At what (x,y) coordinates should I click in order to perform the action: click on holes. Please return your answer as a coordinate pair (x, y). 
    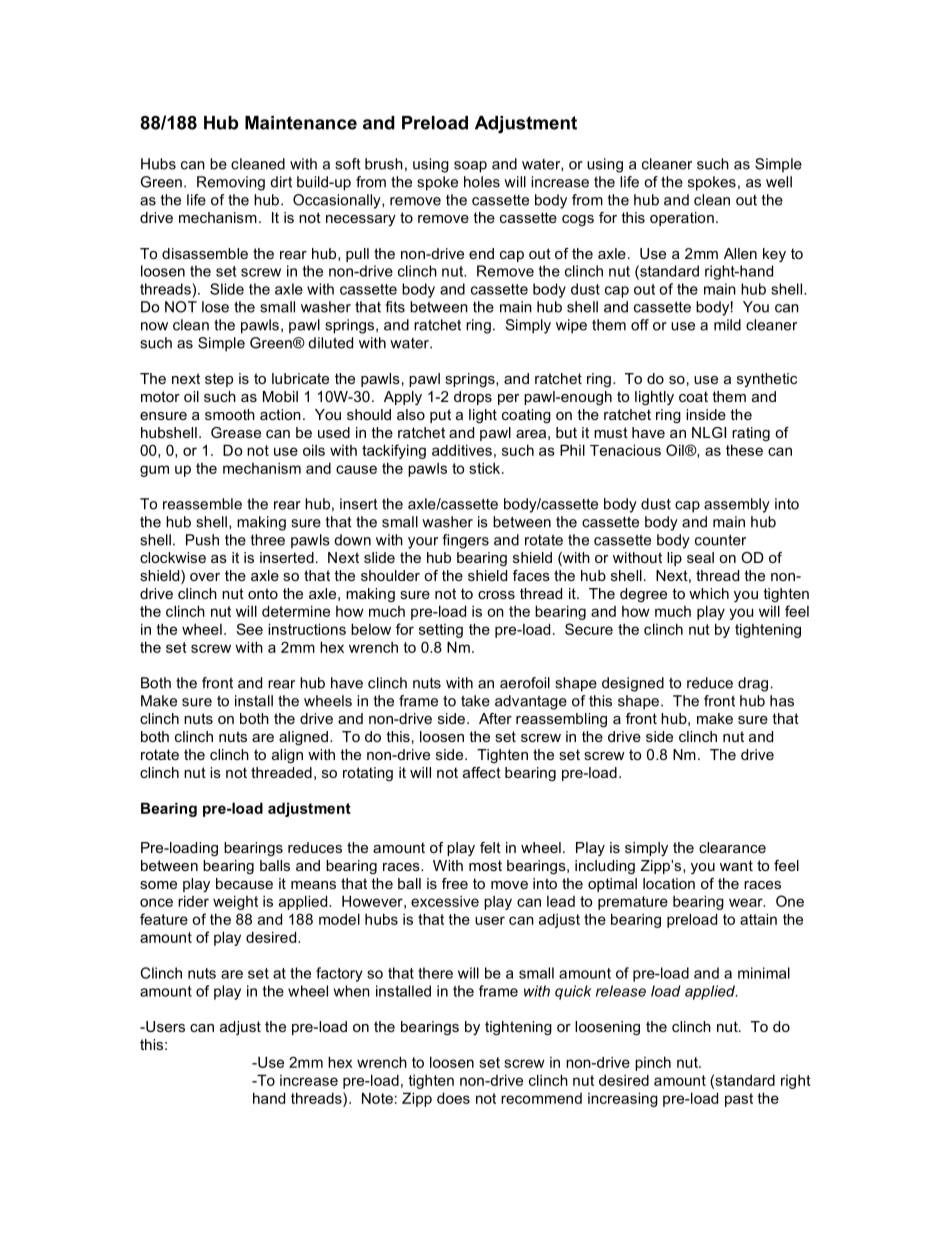
    Looking at the image, I should click on (482, 182).
